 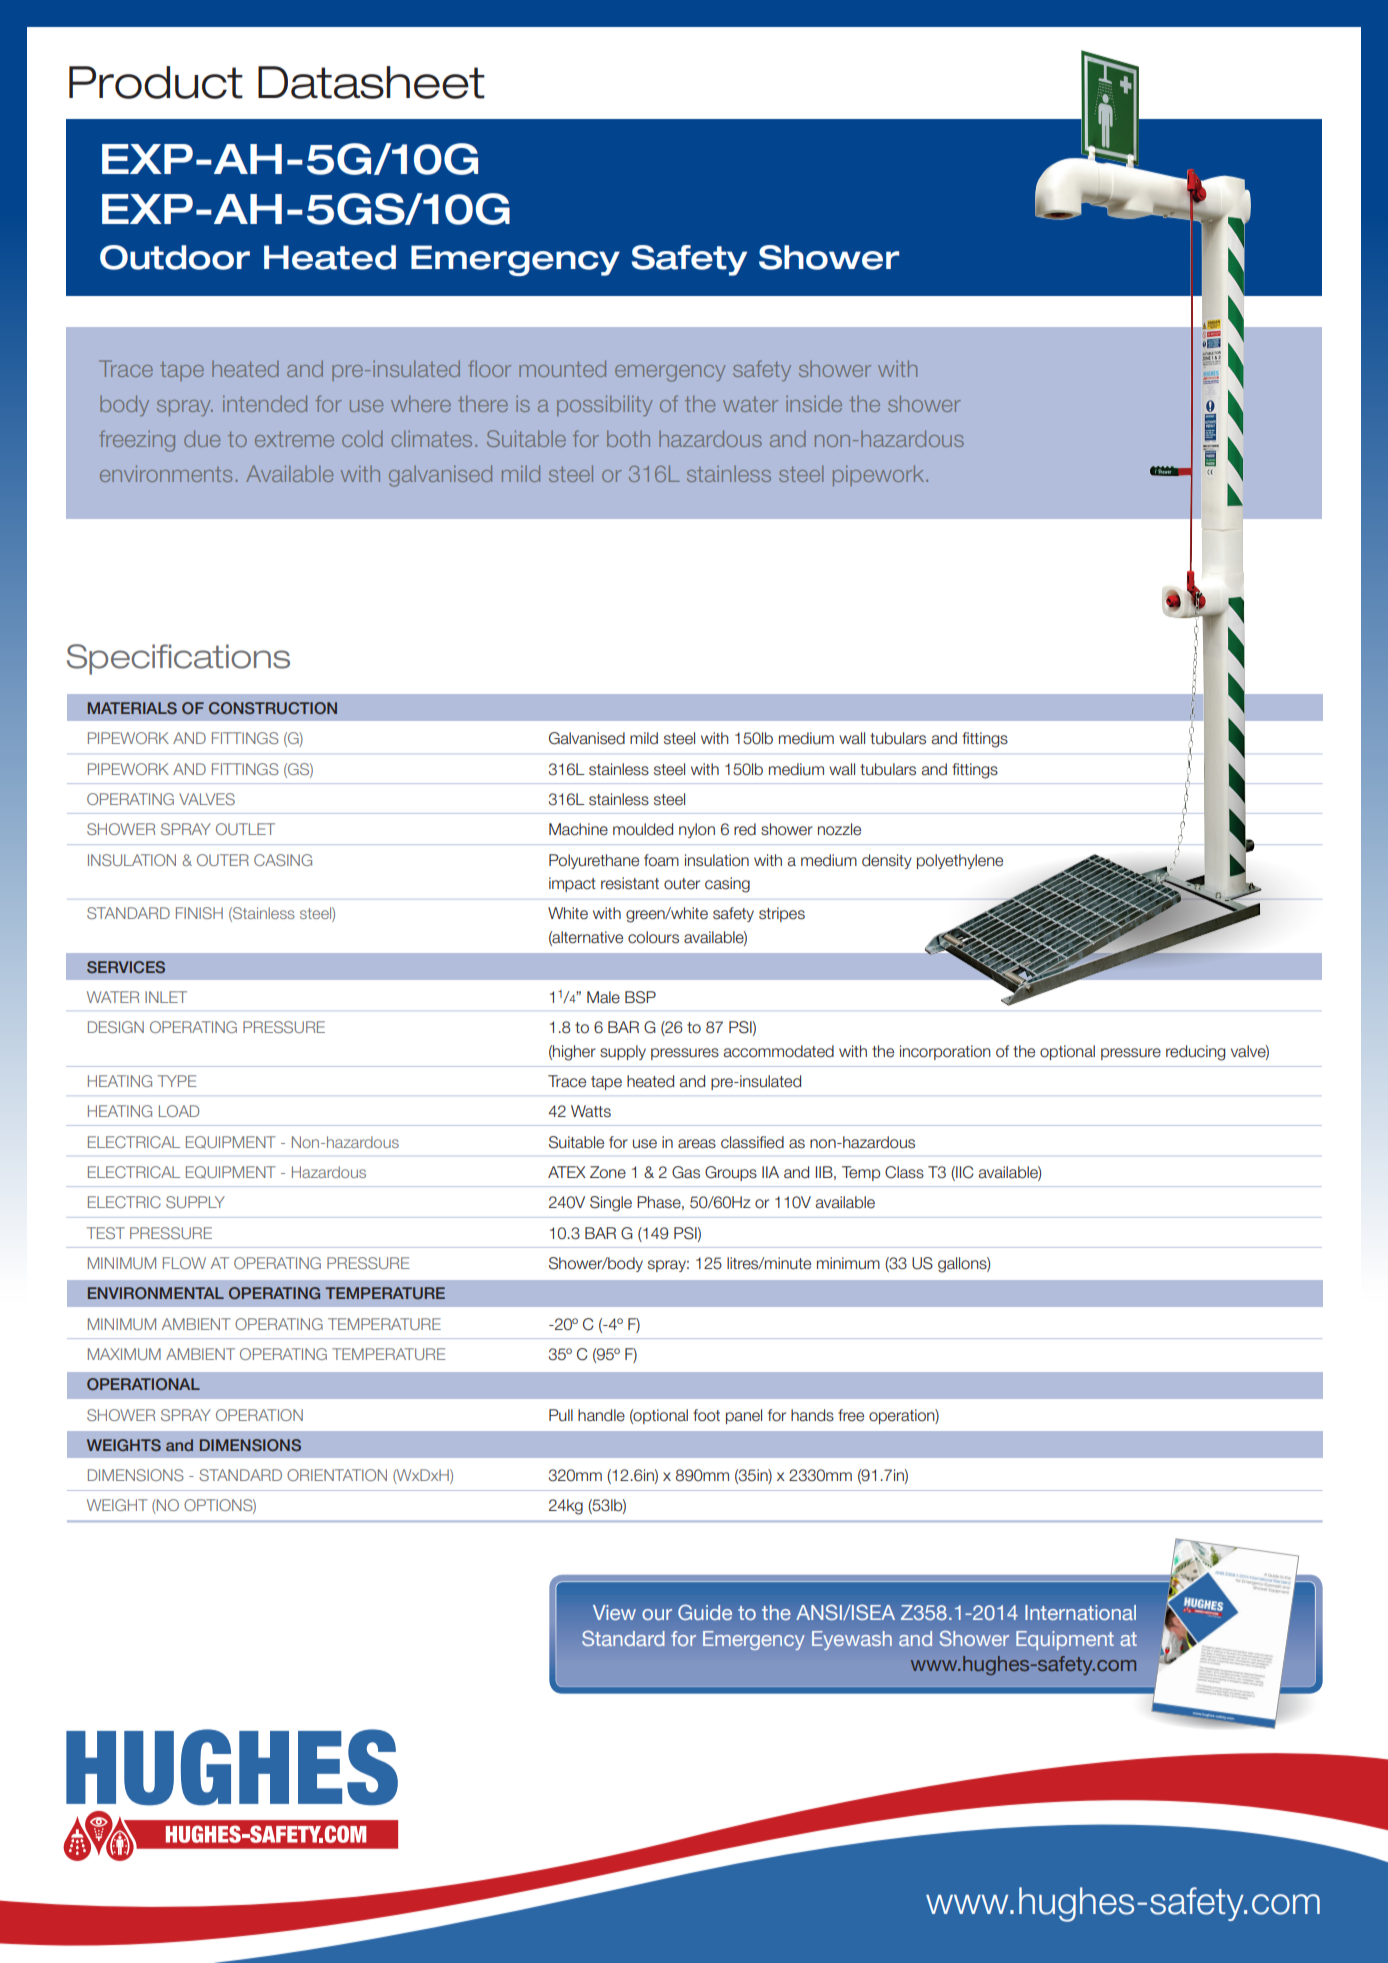 What do you see at coordinates (814, 403) in the document?
I see `inside` at bounding box center [814, 403].
